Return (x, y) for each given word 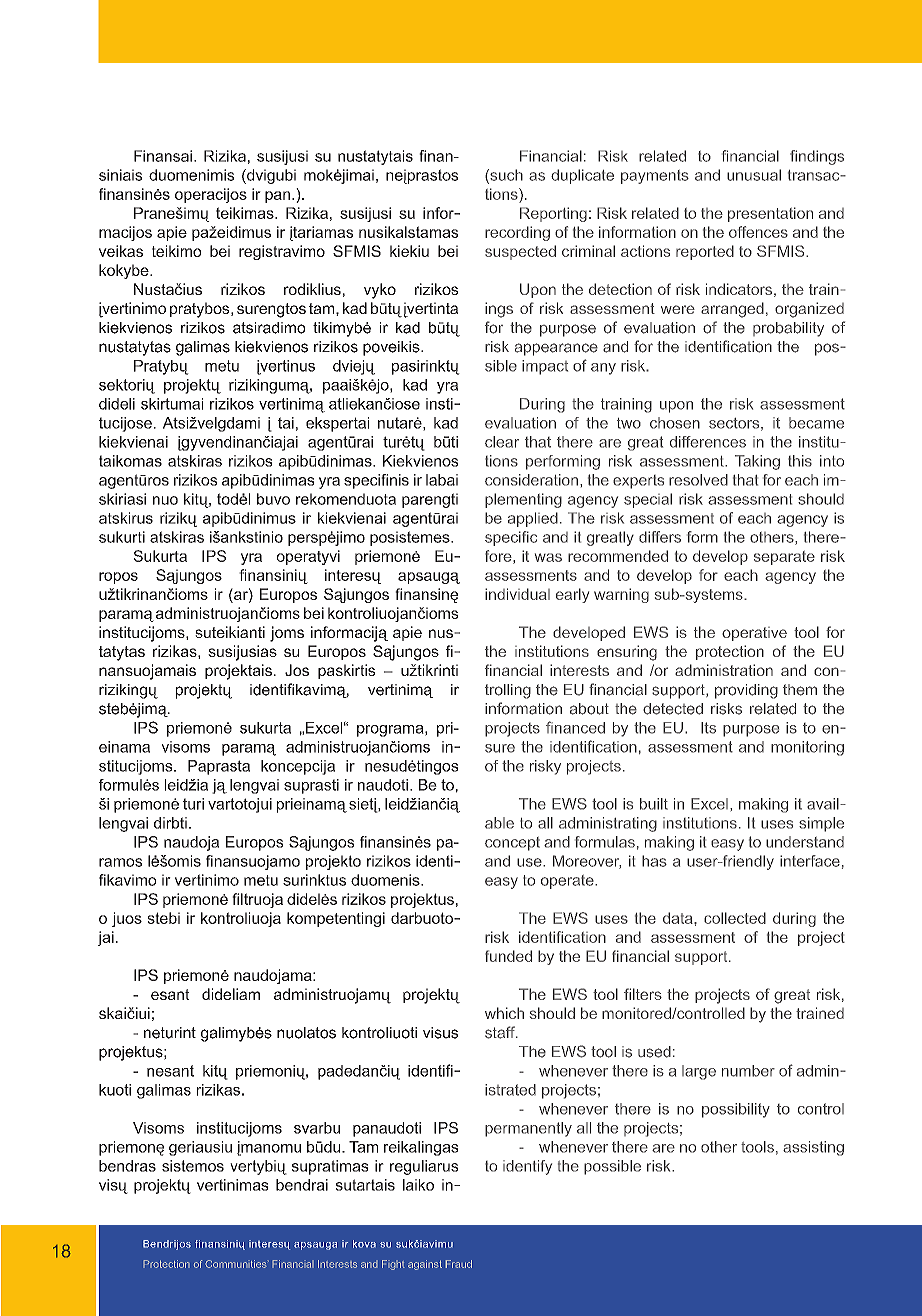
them (800, 690)
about (589, 709)
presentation (770, 214)
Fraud (458, 1264)
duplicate (582, 176)
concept (512, 844)
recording (517, 233)
